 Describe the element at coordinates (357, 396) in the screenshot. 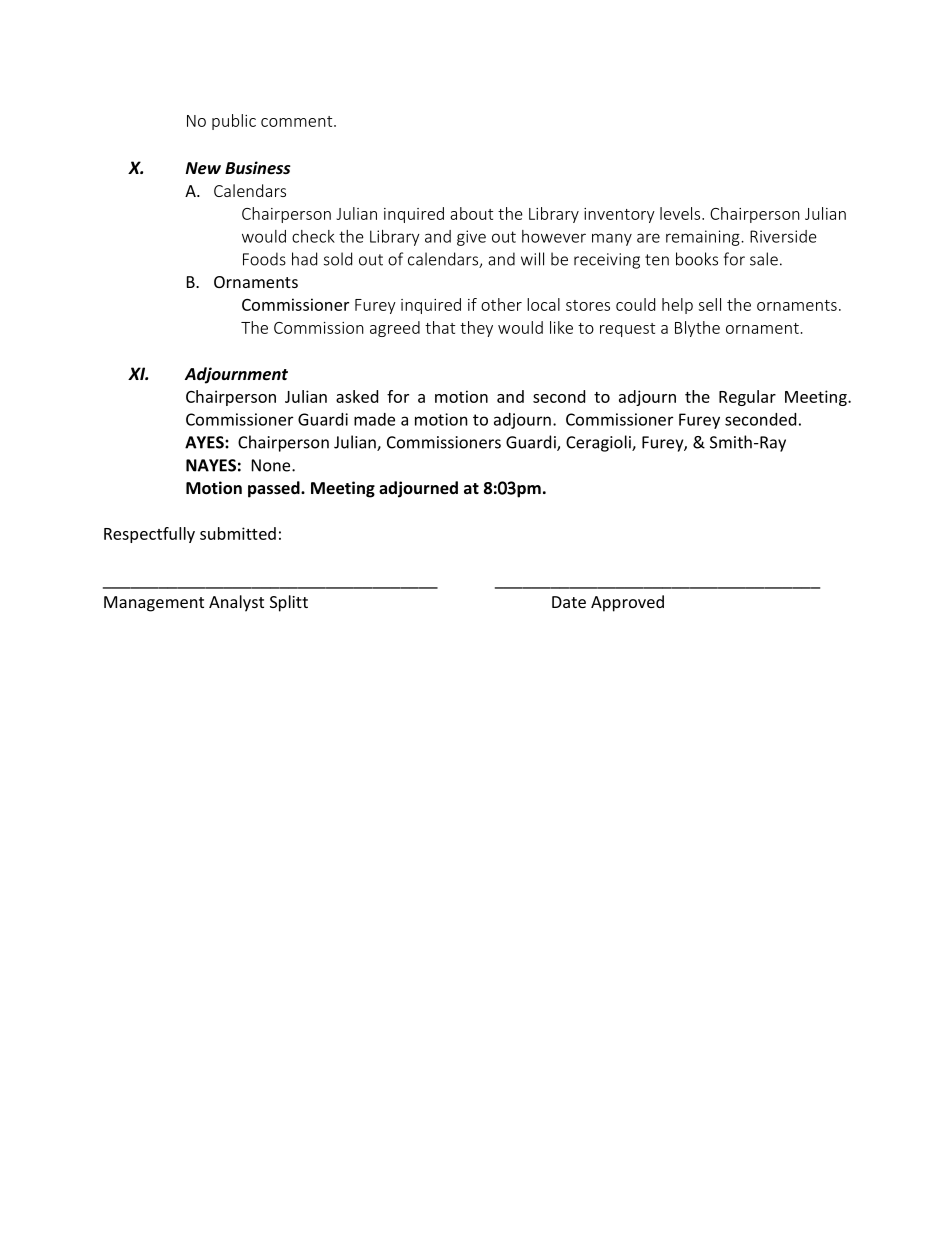

I see `asked` at that location.
